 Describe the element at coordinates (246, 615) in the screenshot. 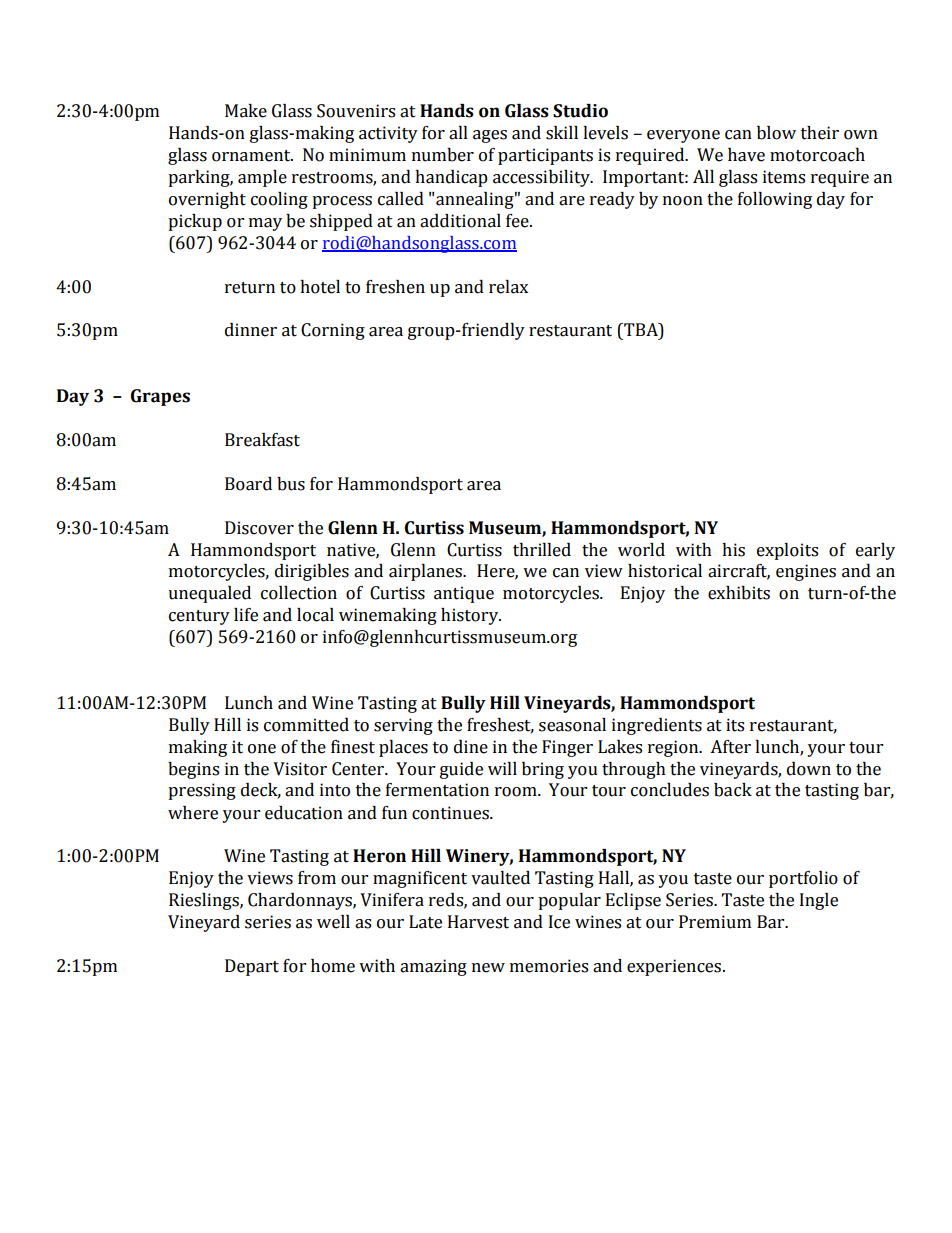

I see `life` at that location.
